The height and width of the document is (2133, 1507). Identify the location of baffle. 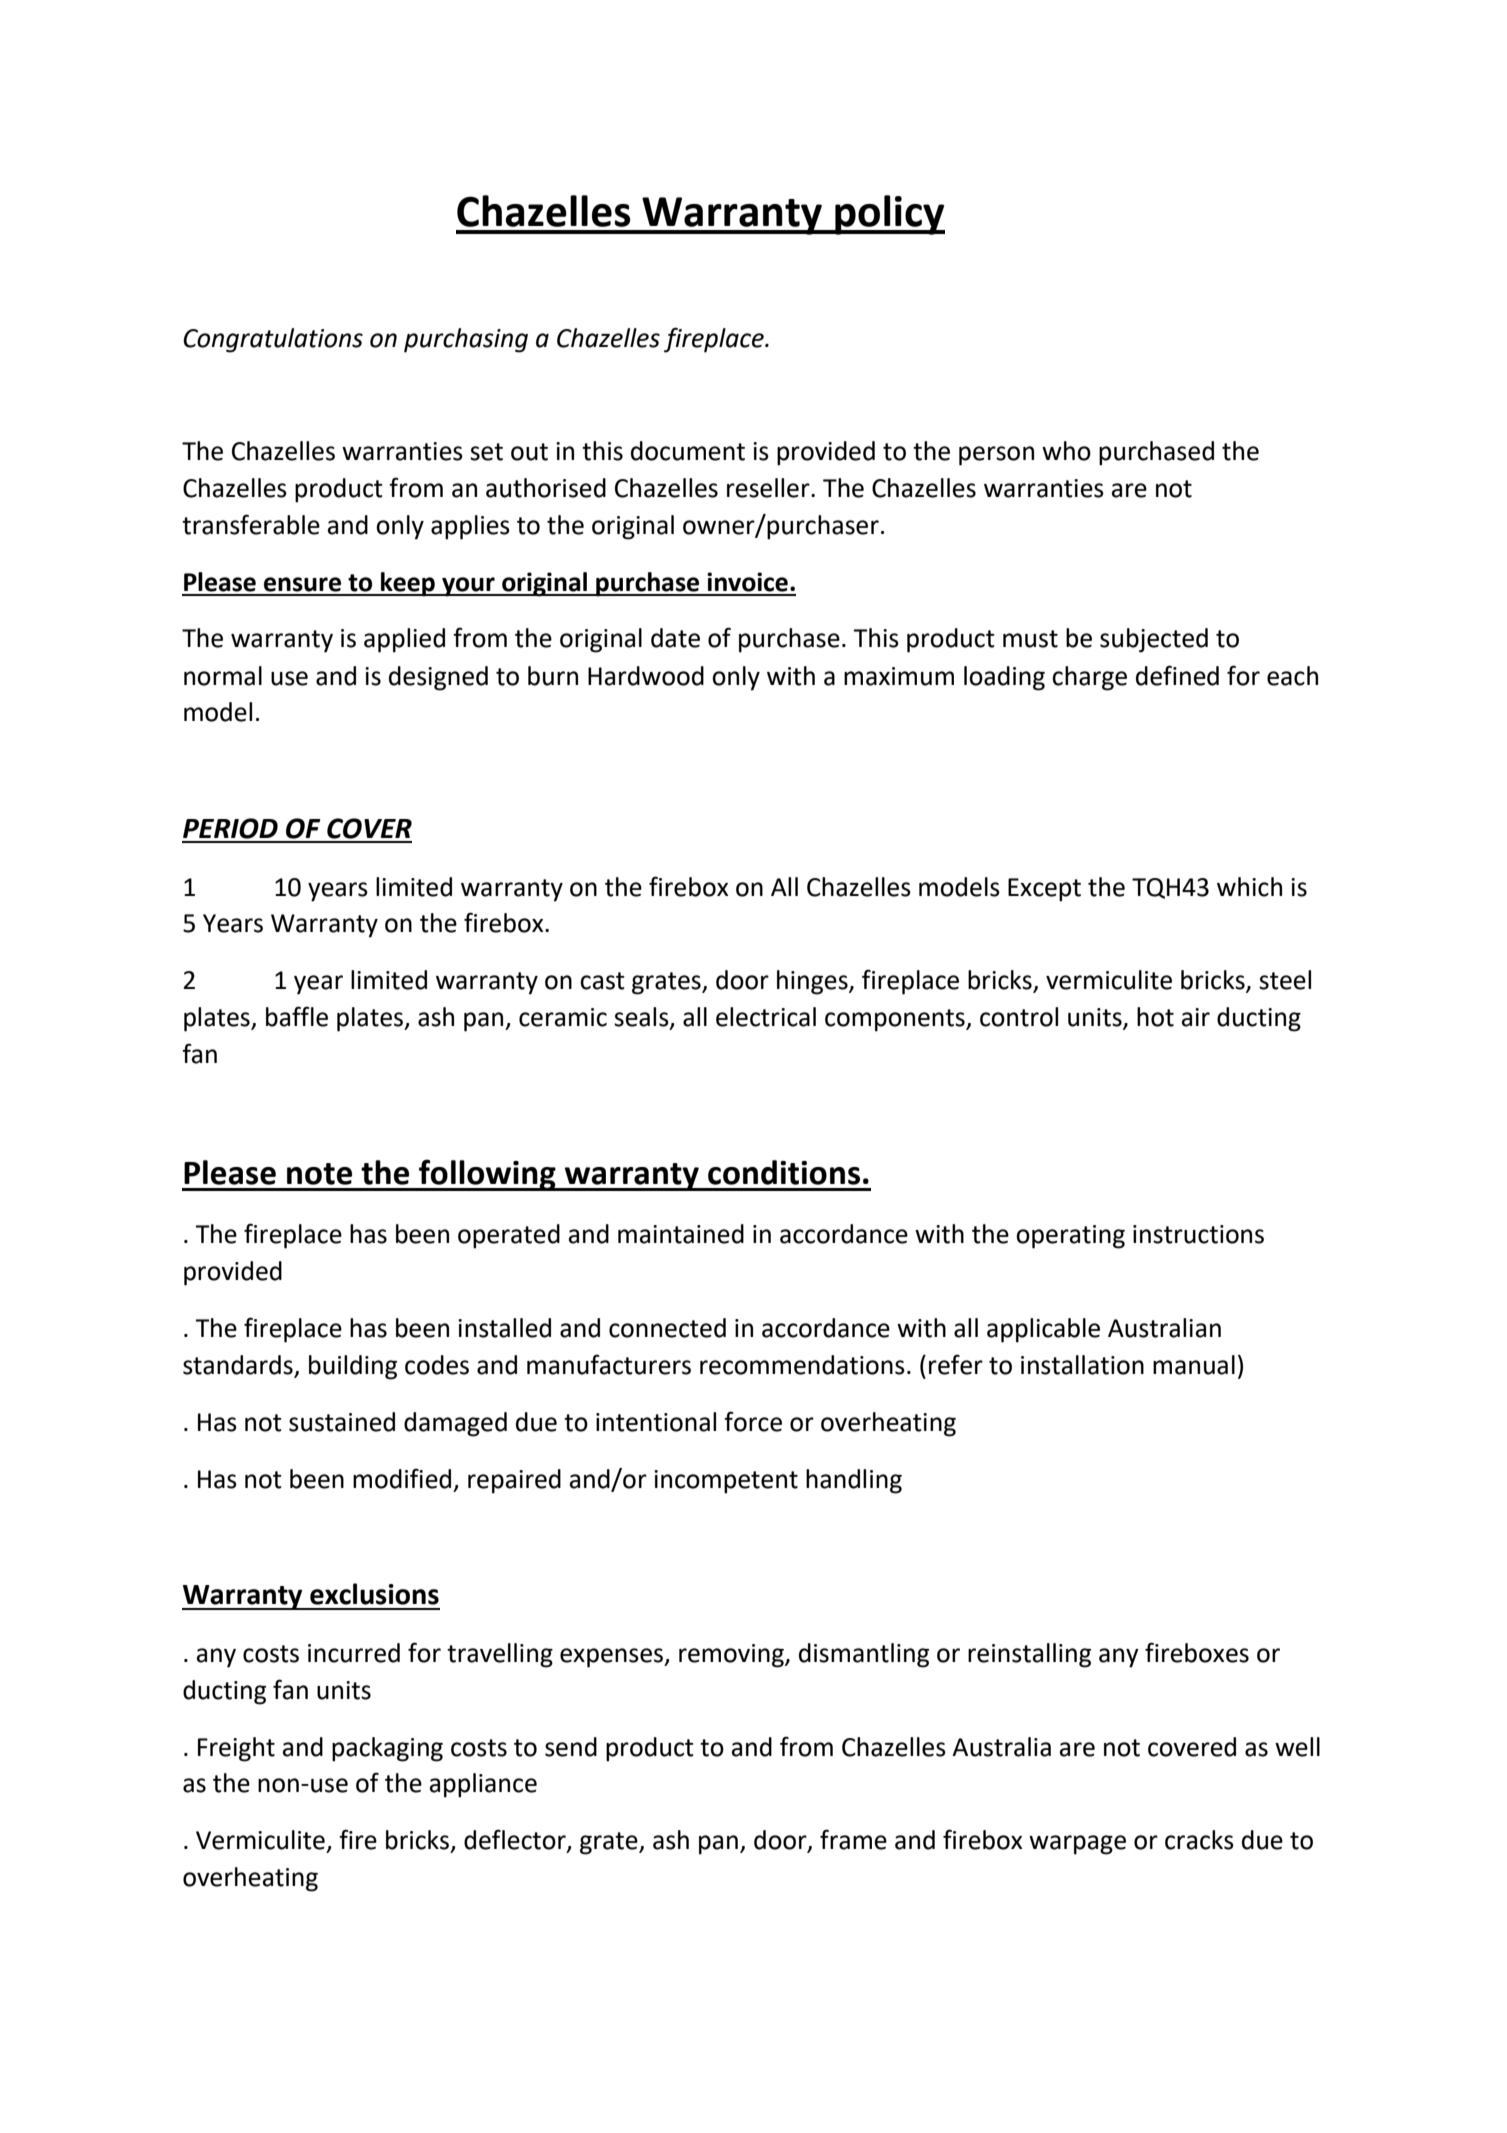
(297, 1016).
